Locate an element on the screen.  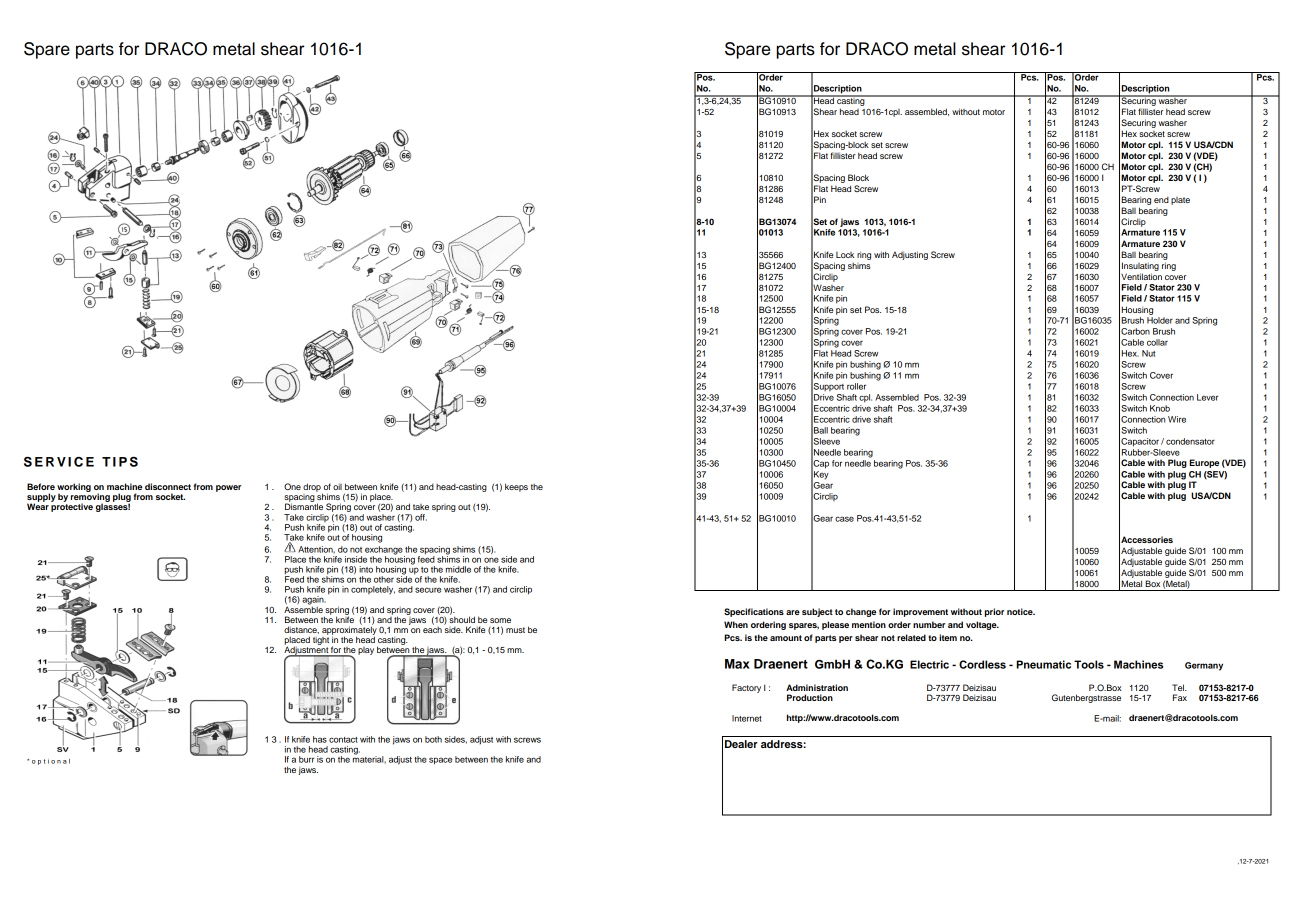
roller is located at coordinates (856, 386).
